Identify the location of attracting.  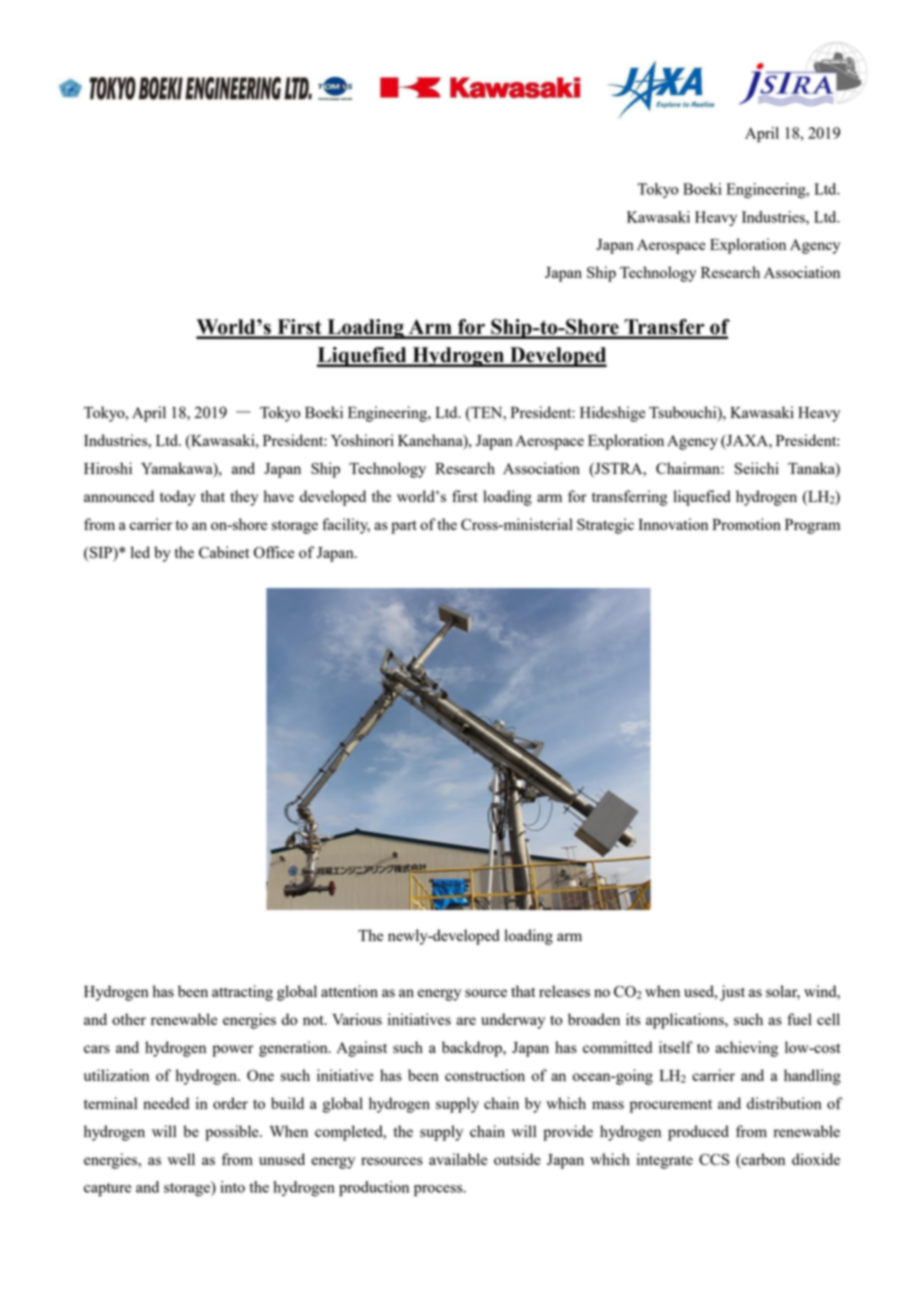
(242, 993).
